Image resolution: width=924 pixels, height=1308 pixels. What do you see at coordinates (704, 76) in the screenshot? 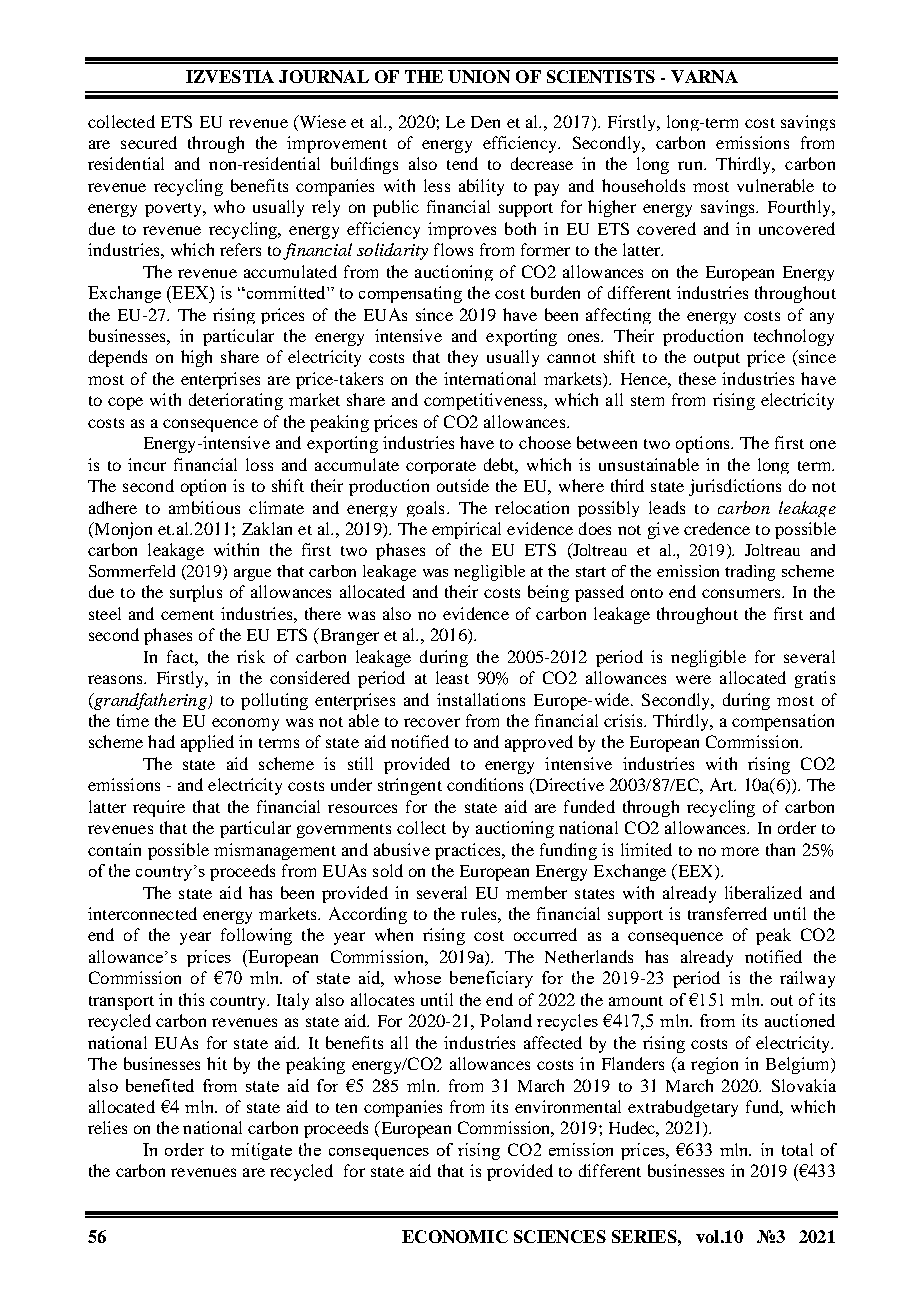
I see `VARNA` at bounding box center [704, 76].
